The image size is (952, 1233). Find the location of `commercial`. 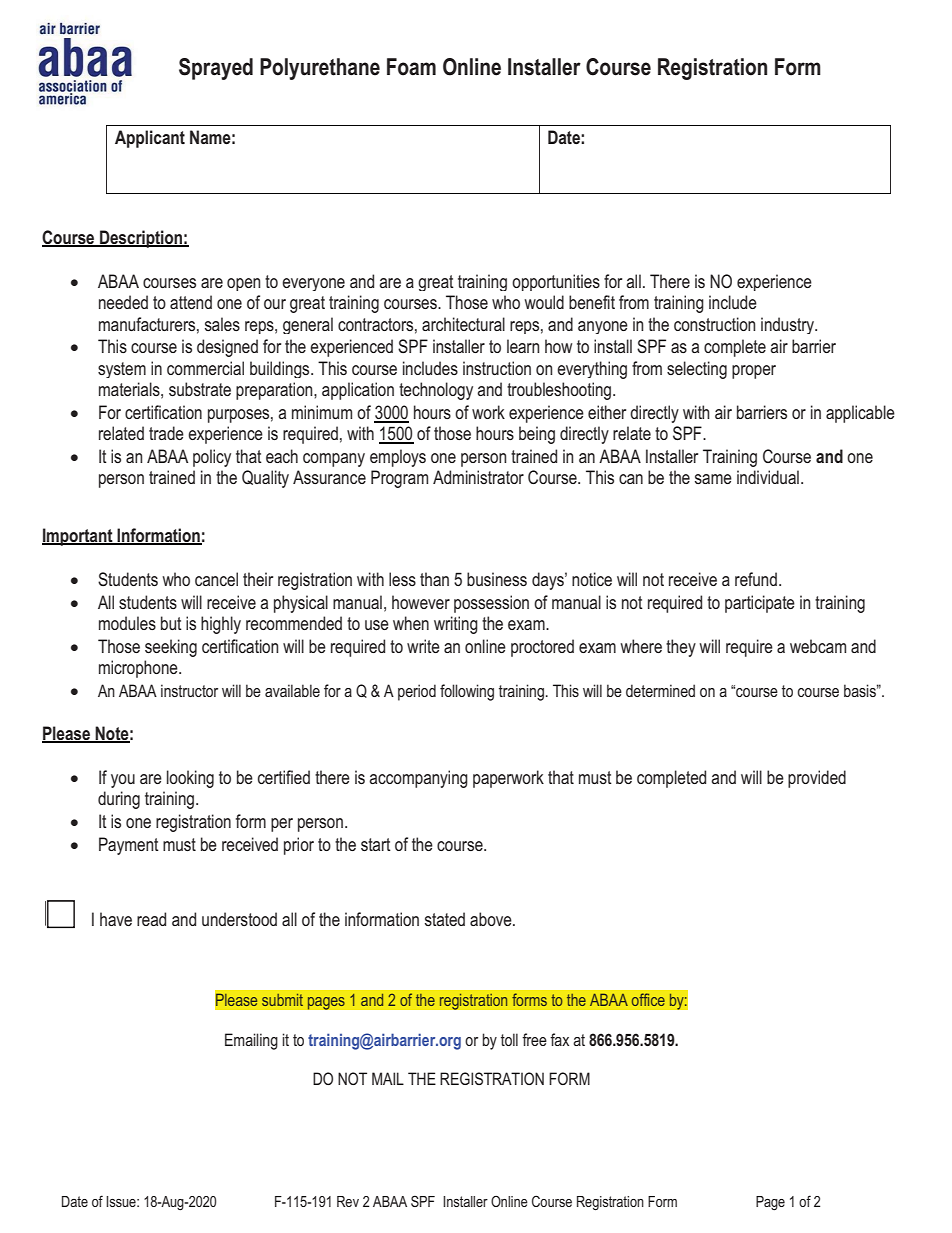

commercial is located at coordinates (205, 368).
